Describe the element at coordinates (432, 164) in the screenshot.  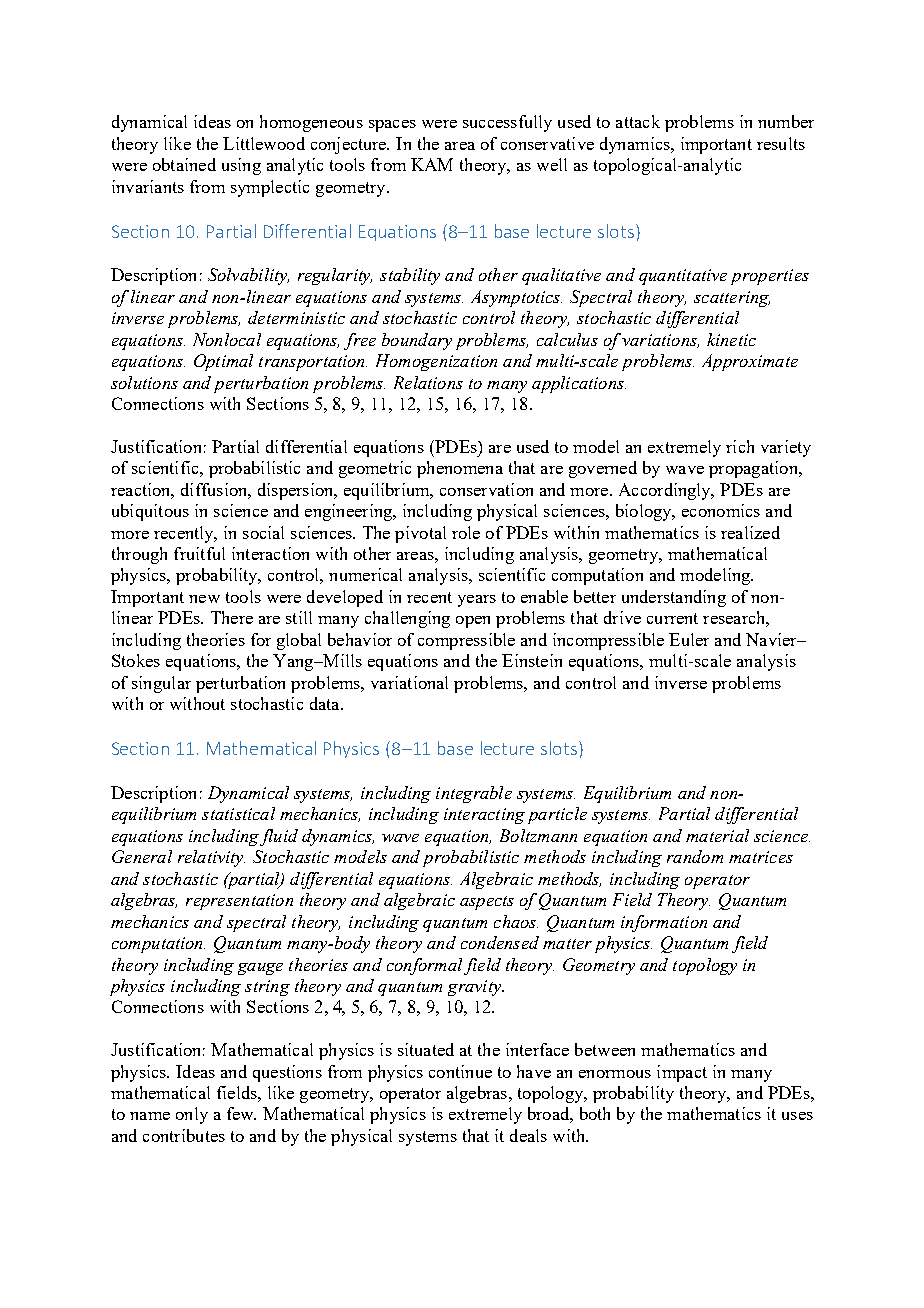
I see `KAM` at that location.
